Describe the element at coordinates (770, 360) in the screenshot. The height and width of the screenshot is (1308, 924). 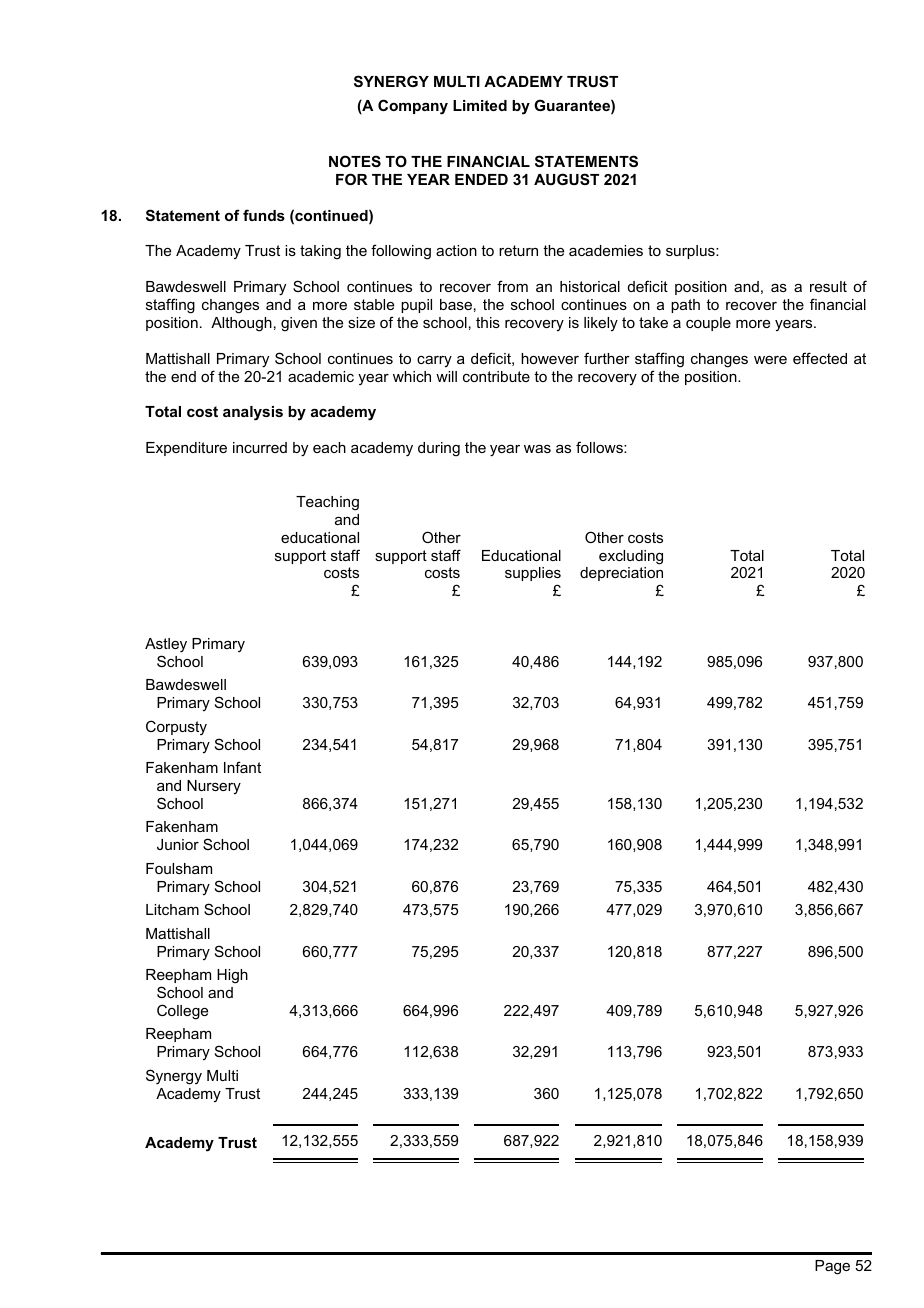
I see `were` at that location.
